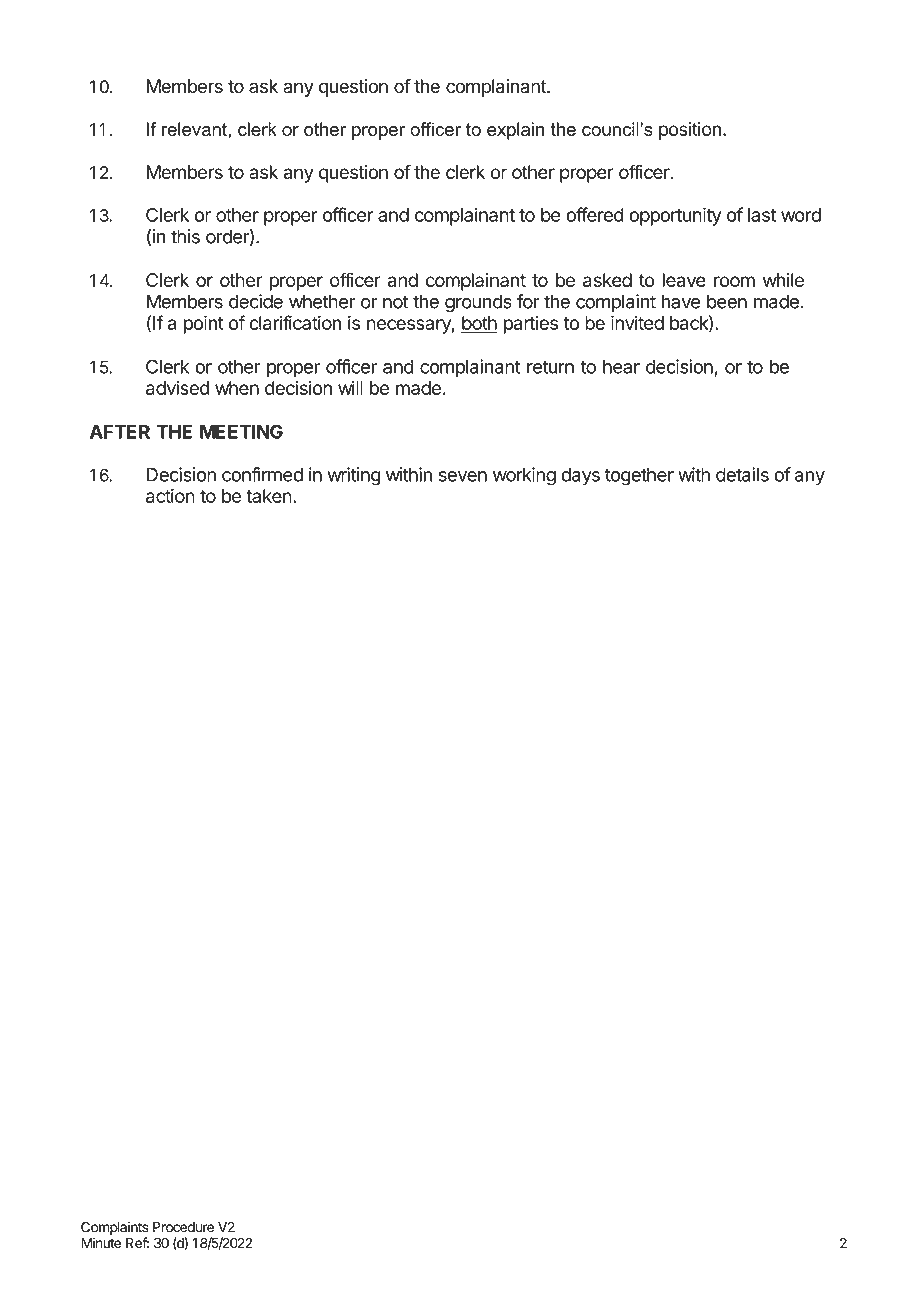 Image resolution: width=924 pixels, height=1307 pixels. Describe the element at coordinates (742, 474) in the screenshot. I see `details` at that location.
